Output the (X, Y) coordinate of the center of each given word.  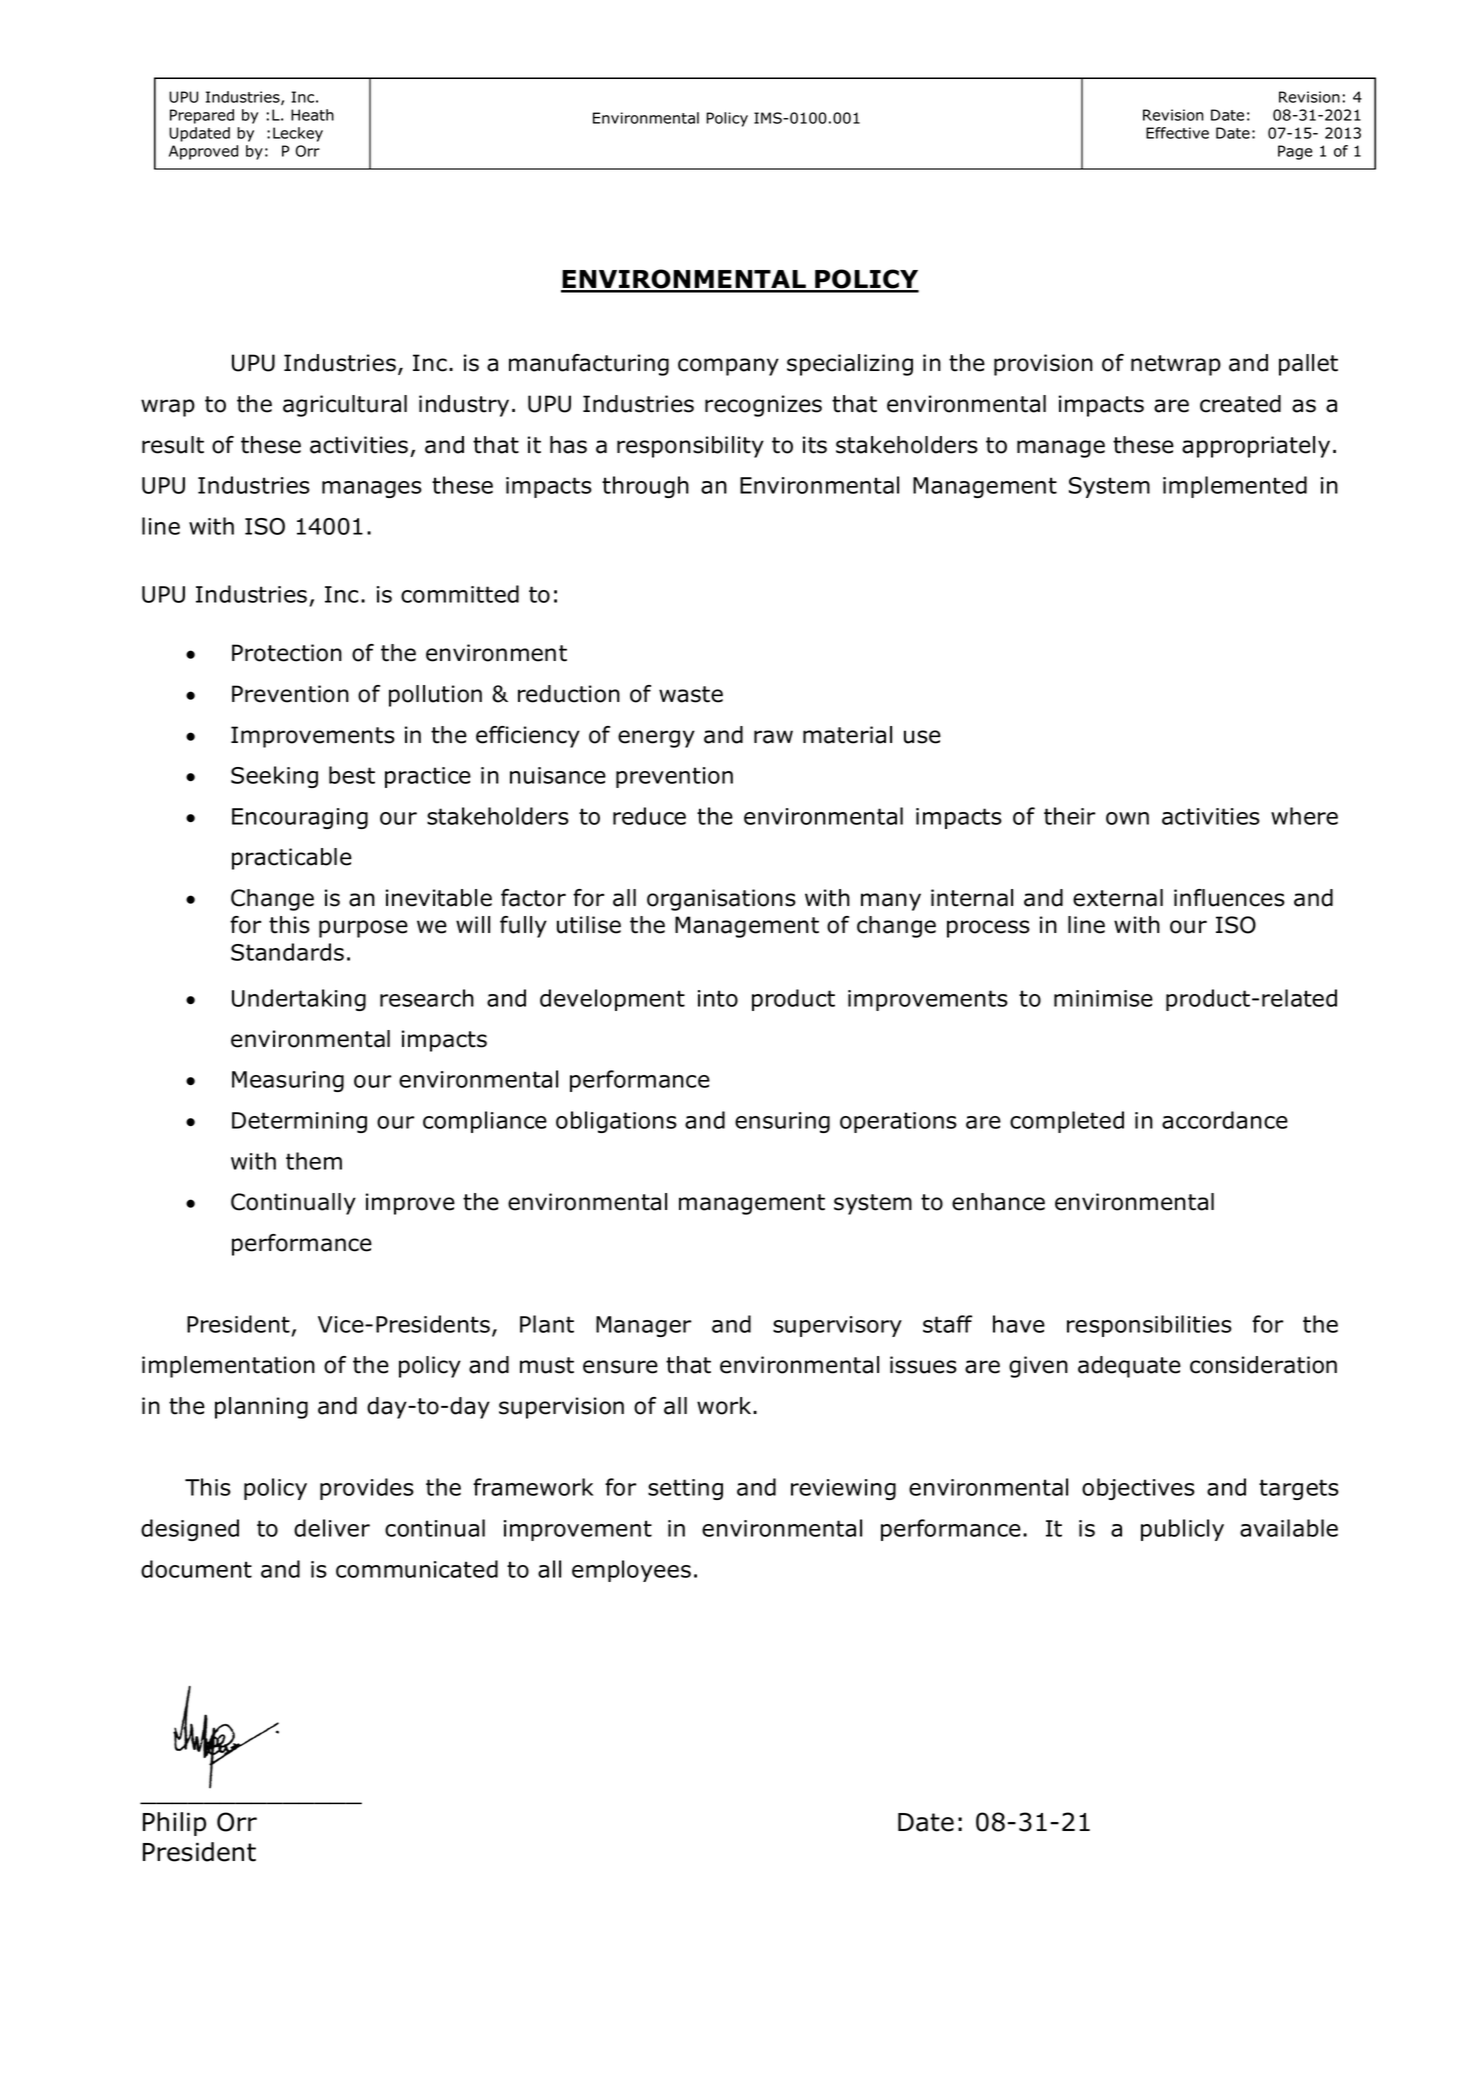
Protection (287, 653)
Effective (1177, 133)
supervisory (837, 1326)
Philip (174, 1824)
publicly (1182, 1530)
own (1127, 818)
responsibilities (1149, 1326)
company (728, 367)
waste (691, 694)
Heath (312, 115)
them (314, 1161)
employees (631, 1571)
